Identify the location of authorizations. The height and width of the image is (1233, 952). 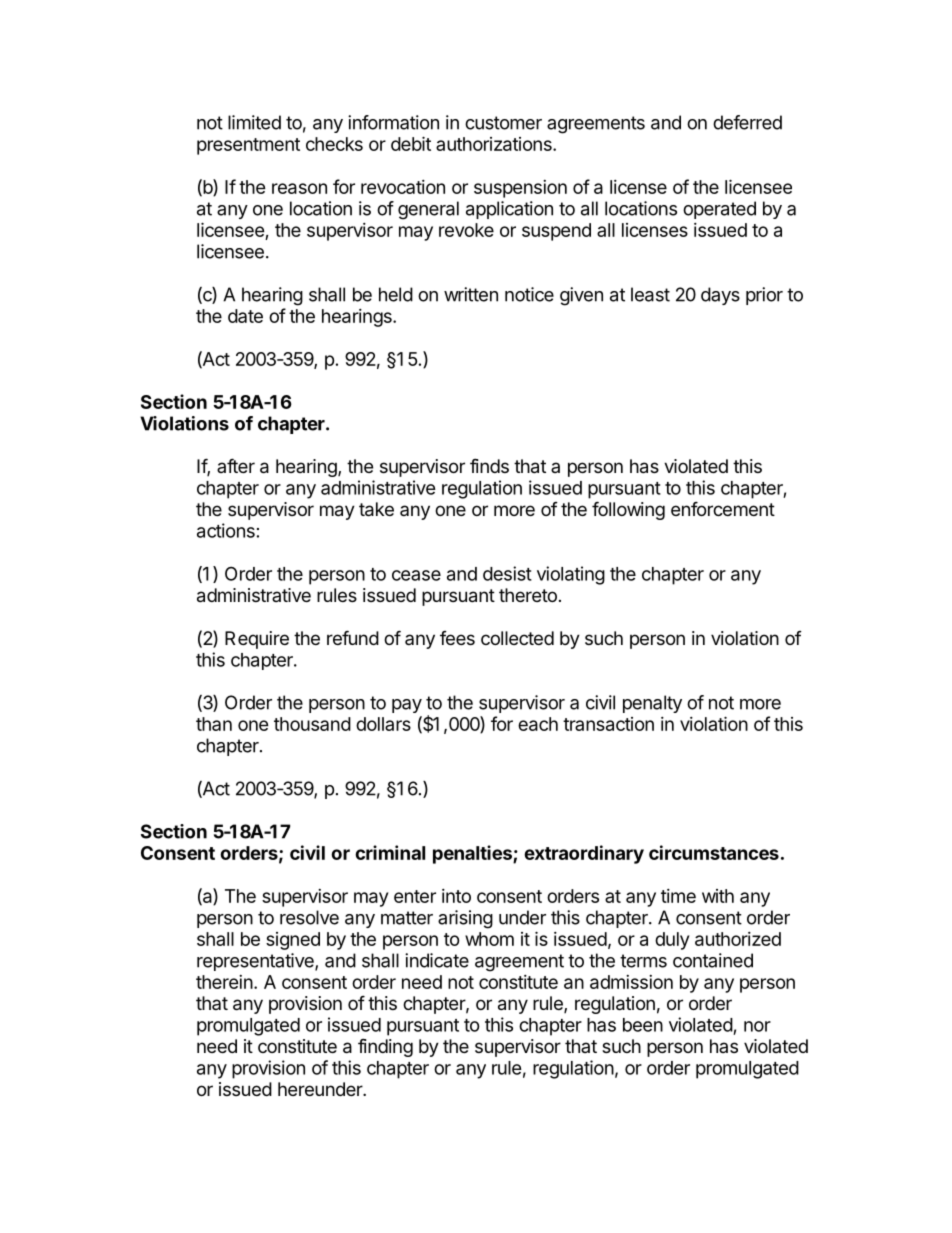
(495, 144).
